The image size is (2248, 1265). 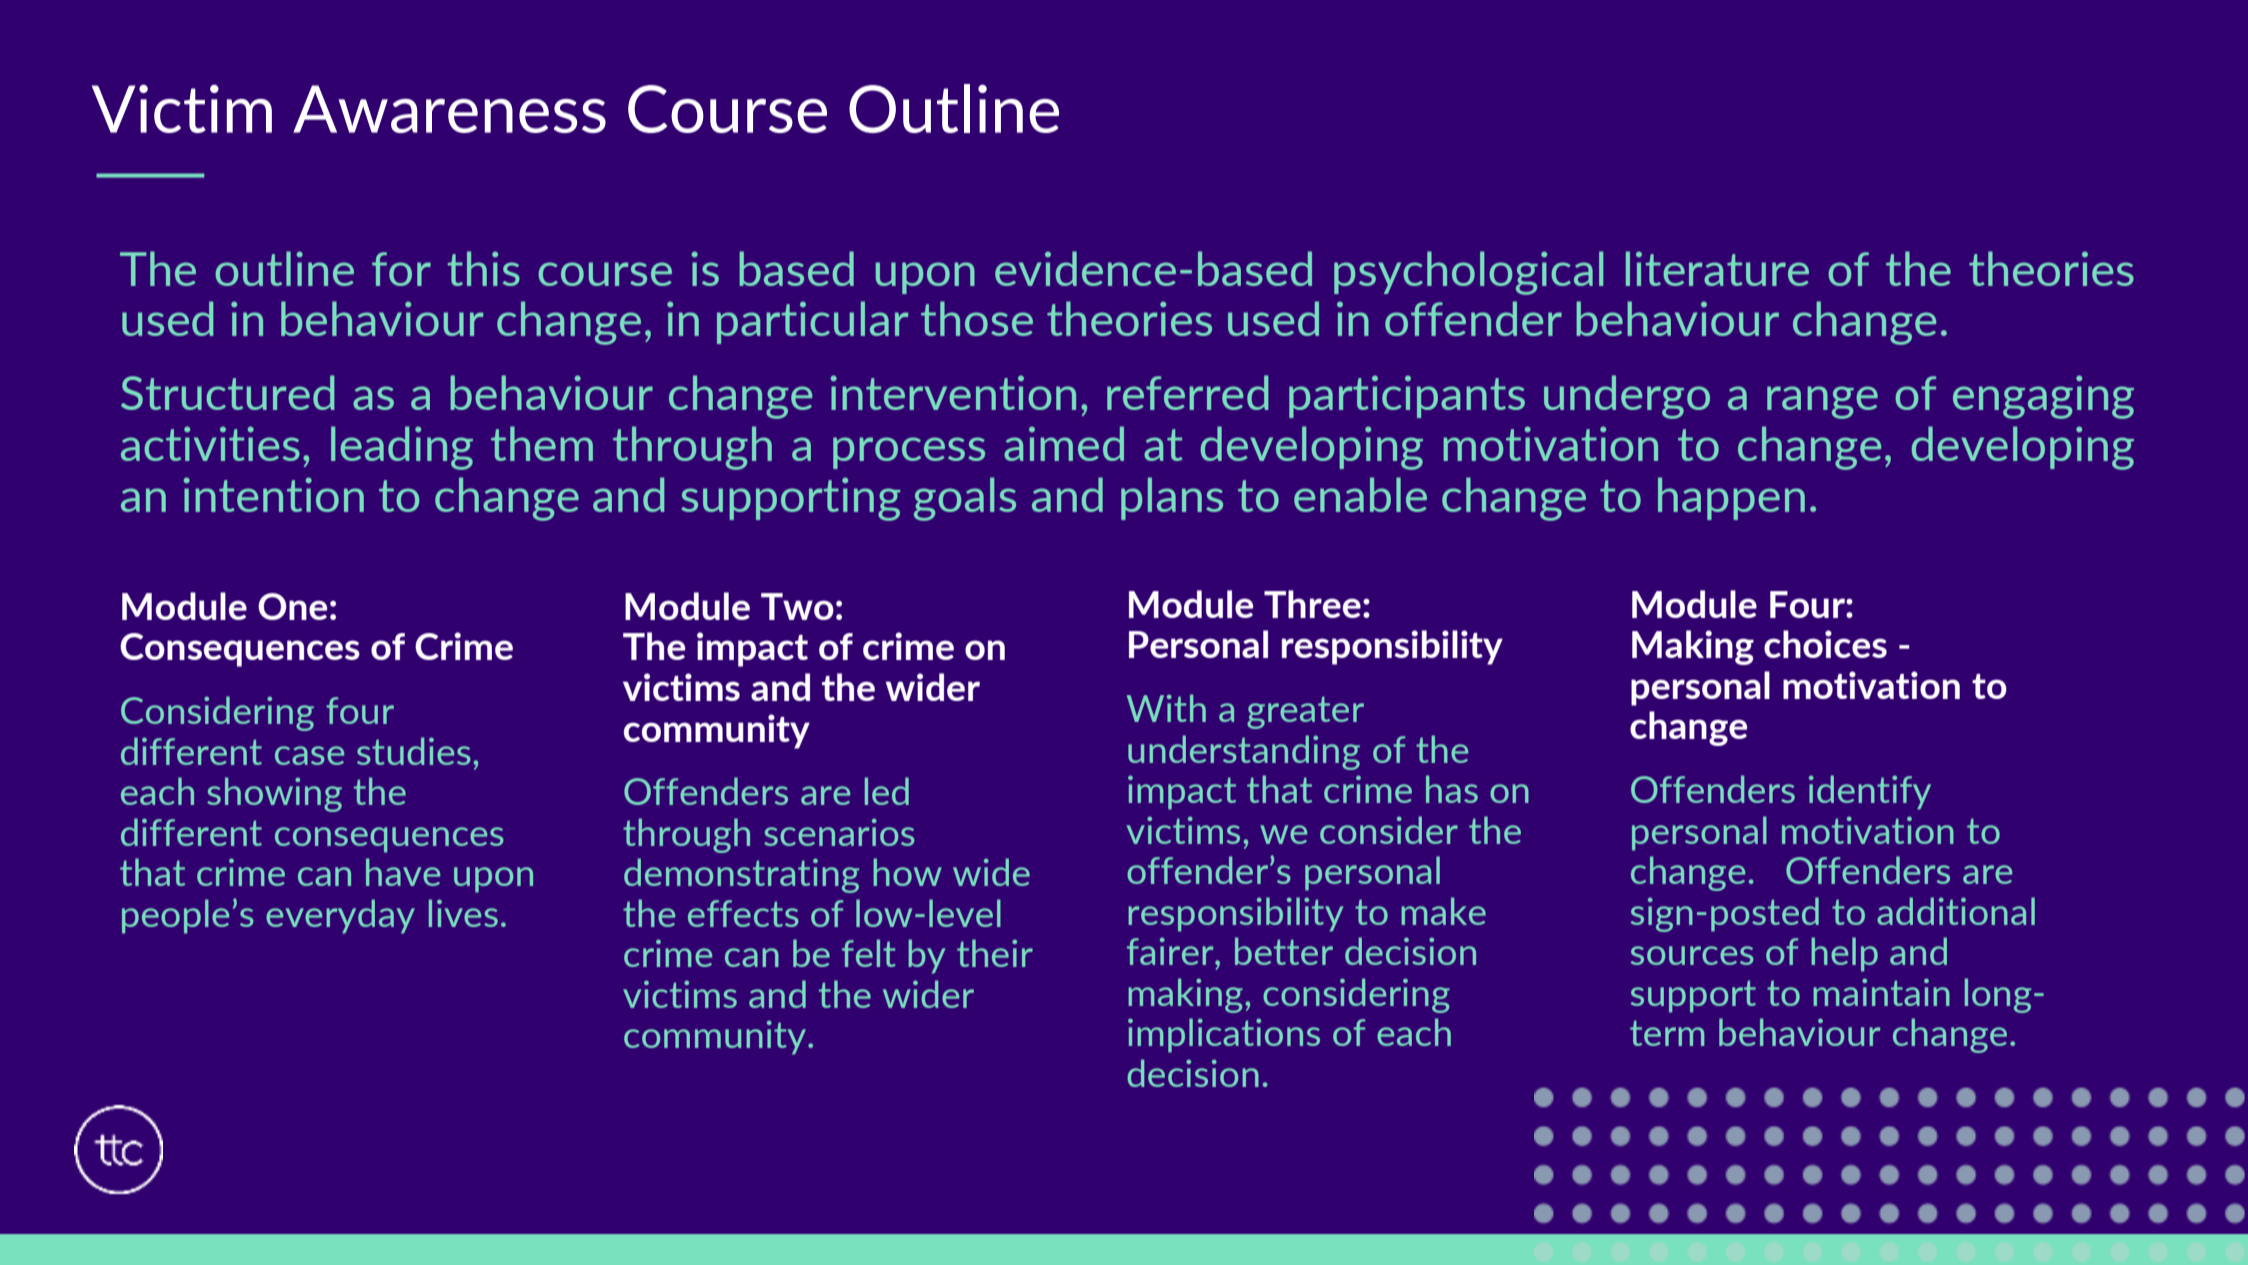 What do you see at coordinates (449, 109) in the screenshot?
I see `Awareness` at bounding box center [449, 109].
